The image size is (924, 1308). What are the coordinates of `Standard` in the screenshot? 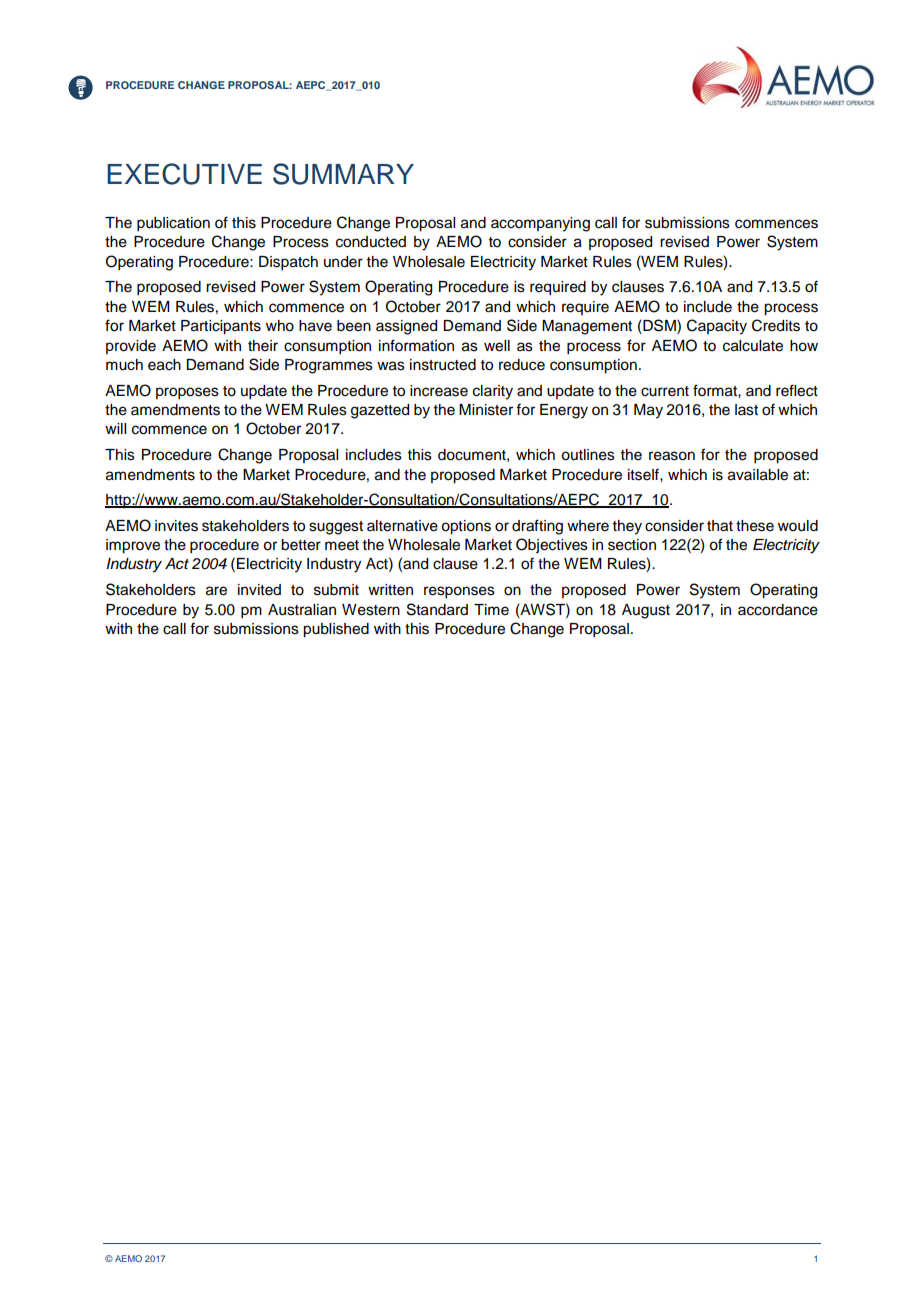 It's located at (437, 609).
